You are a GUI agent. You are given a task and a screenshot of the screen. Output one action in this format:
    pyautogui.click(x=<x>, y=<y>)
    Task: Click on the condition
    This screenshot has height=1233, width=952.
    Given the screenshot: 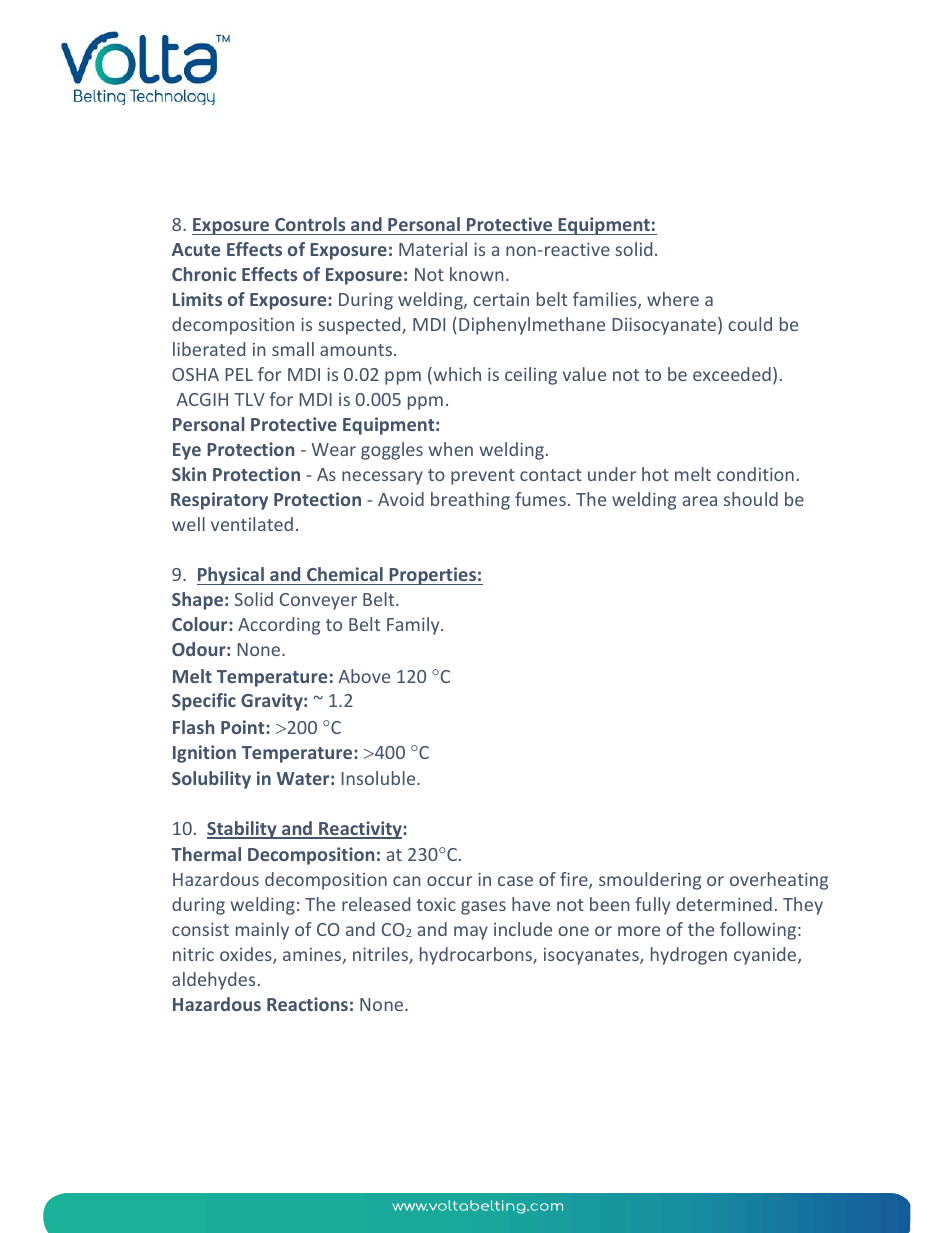 What is the action you would take?
    pyautogui.click(x=755, y=474)
